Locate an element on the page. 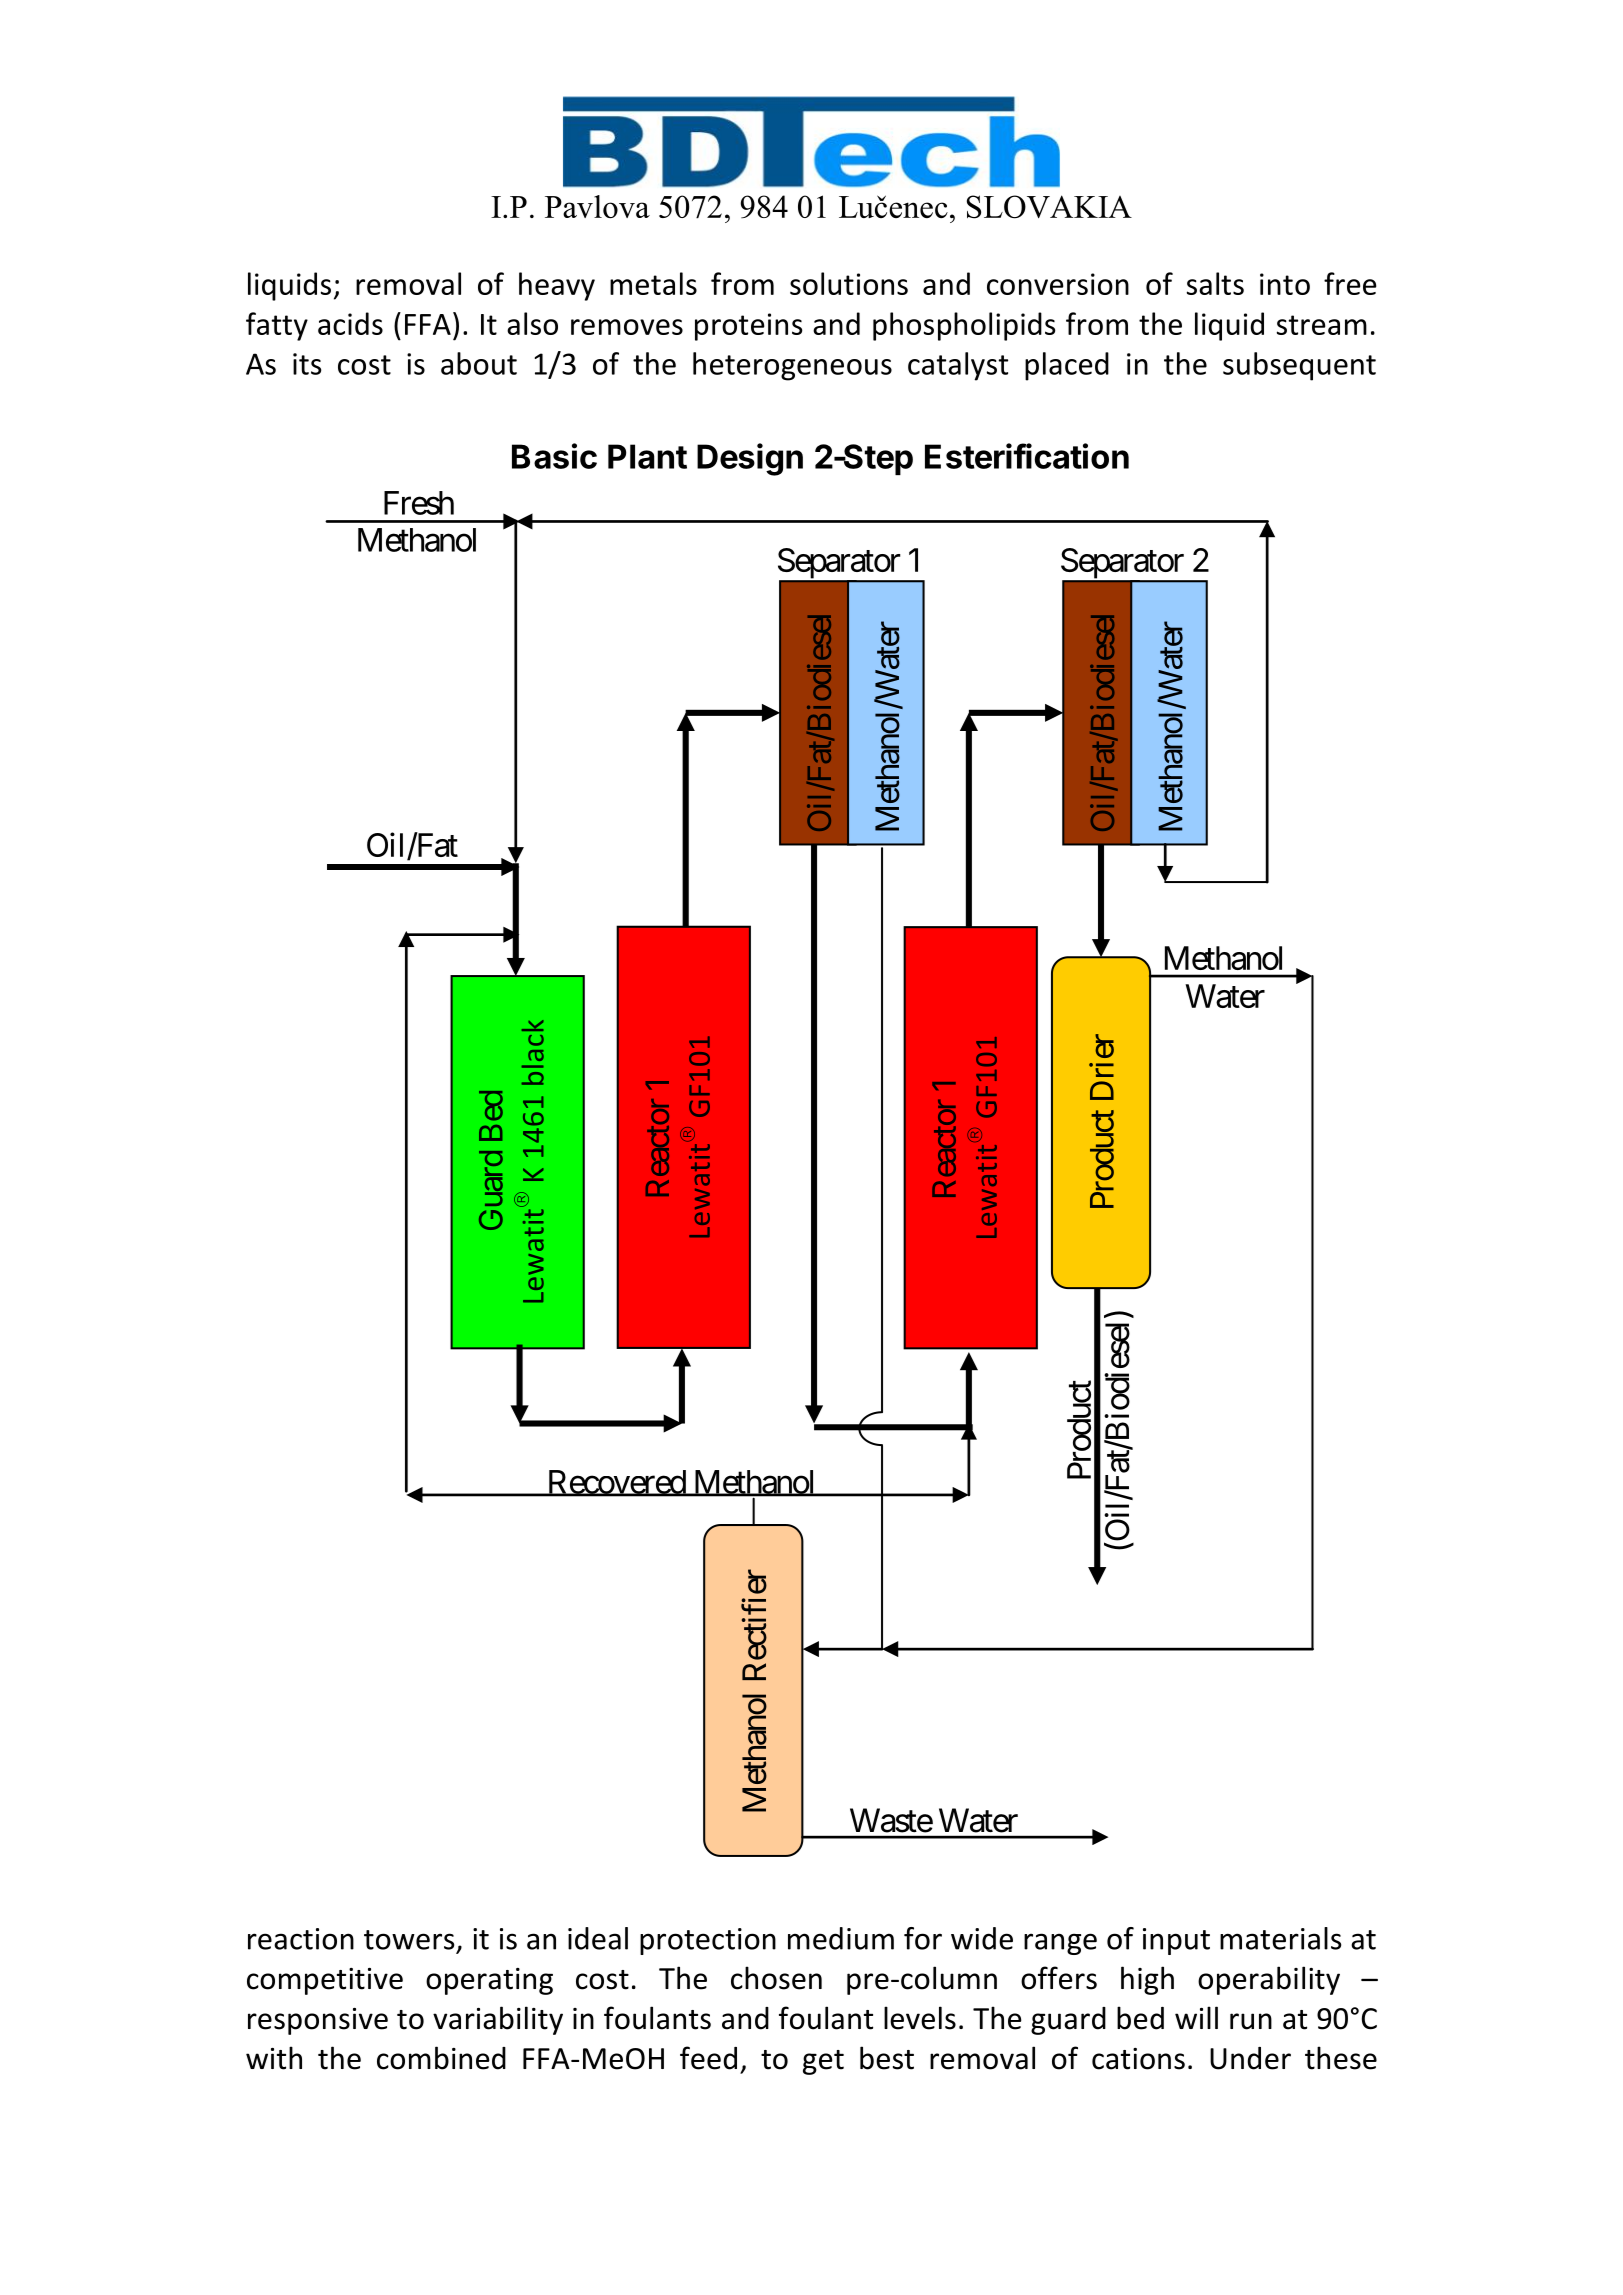 The image size is (1623, 2295). Esterification is located at coordinates (1027, 456).
